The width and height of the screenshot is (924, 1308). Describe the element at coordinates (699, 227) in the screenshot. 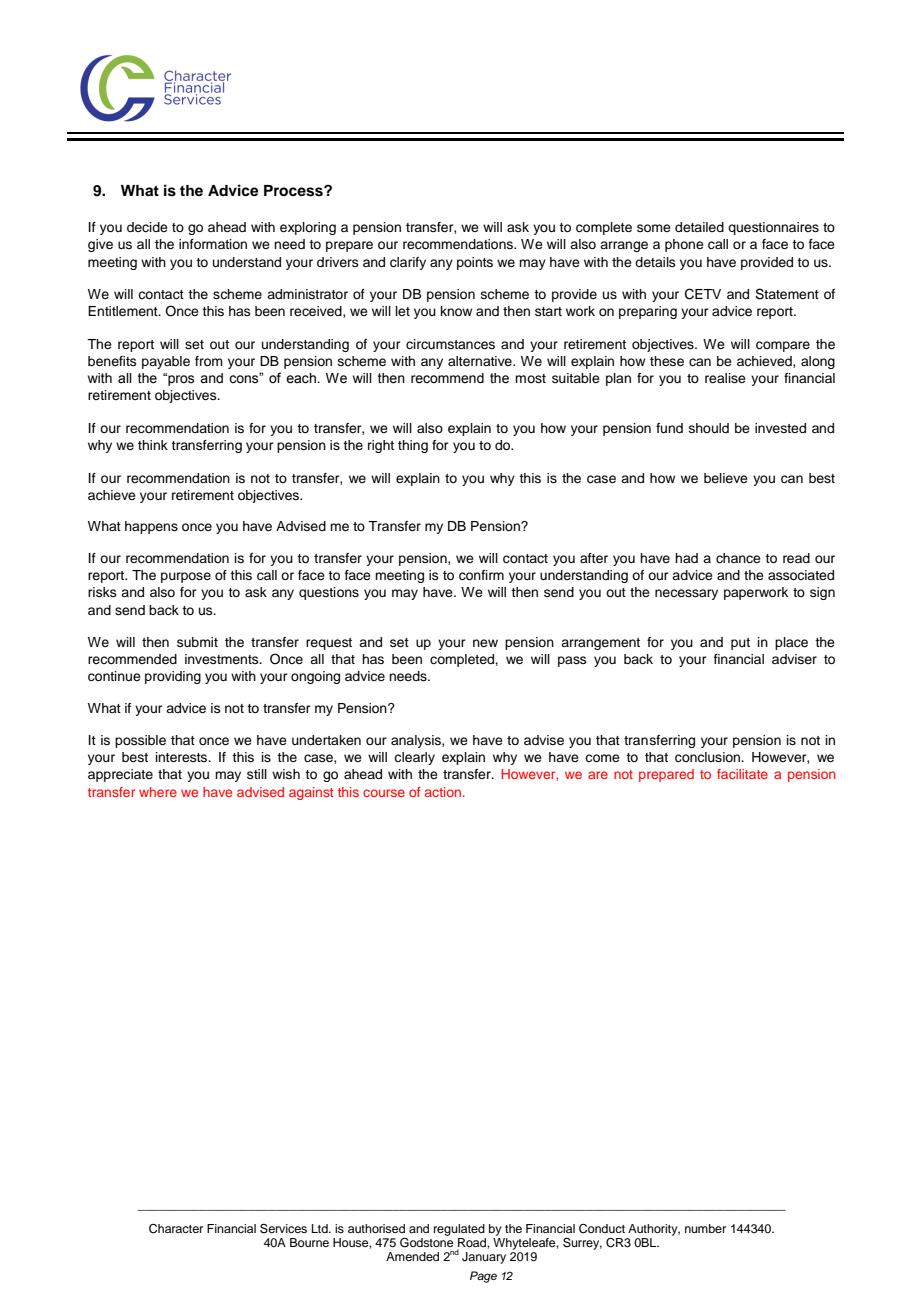

I see `detailed` at that location.
